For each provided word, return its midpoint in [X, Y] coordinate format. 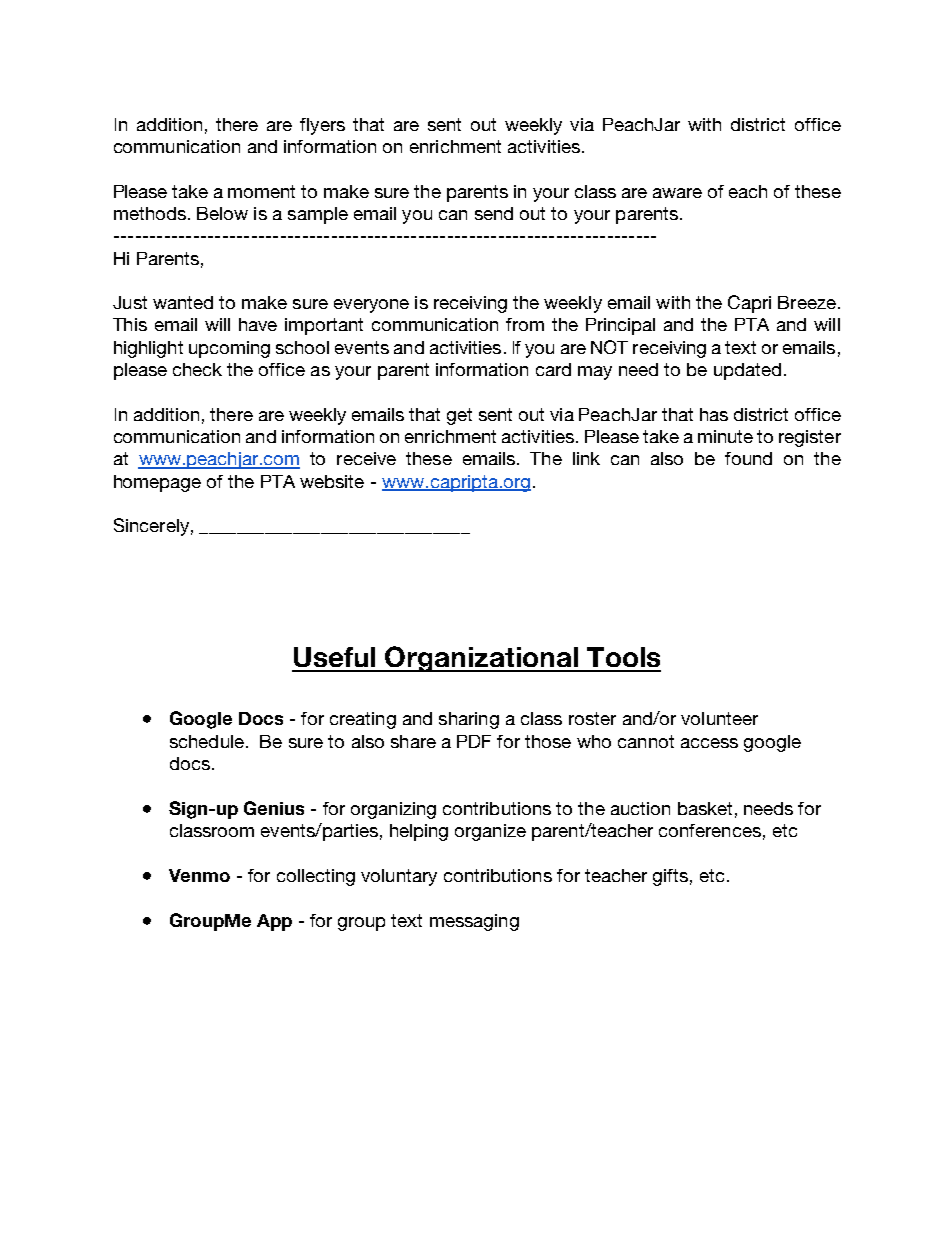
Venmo [199, 875]
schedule [207, 741]
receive [366, 458]
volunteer [719, 718]
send [494, 213]
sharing [469, 720]
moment [261, 191]
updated [747, 371]
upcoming [229, 349]
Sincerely [151, 527]
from [525, 324]
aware [677, 193]
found [748, 458]
